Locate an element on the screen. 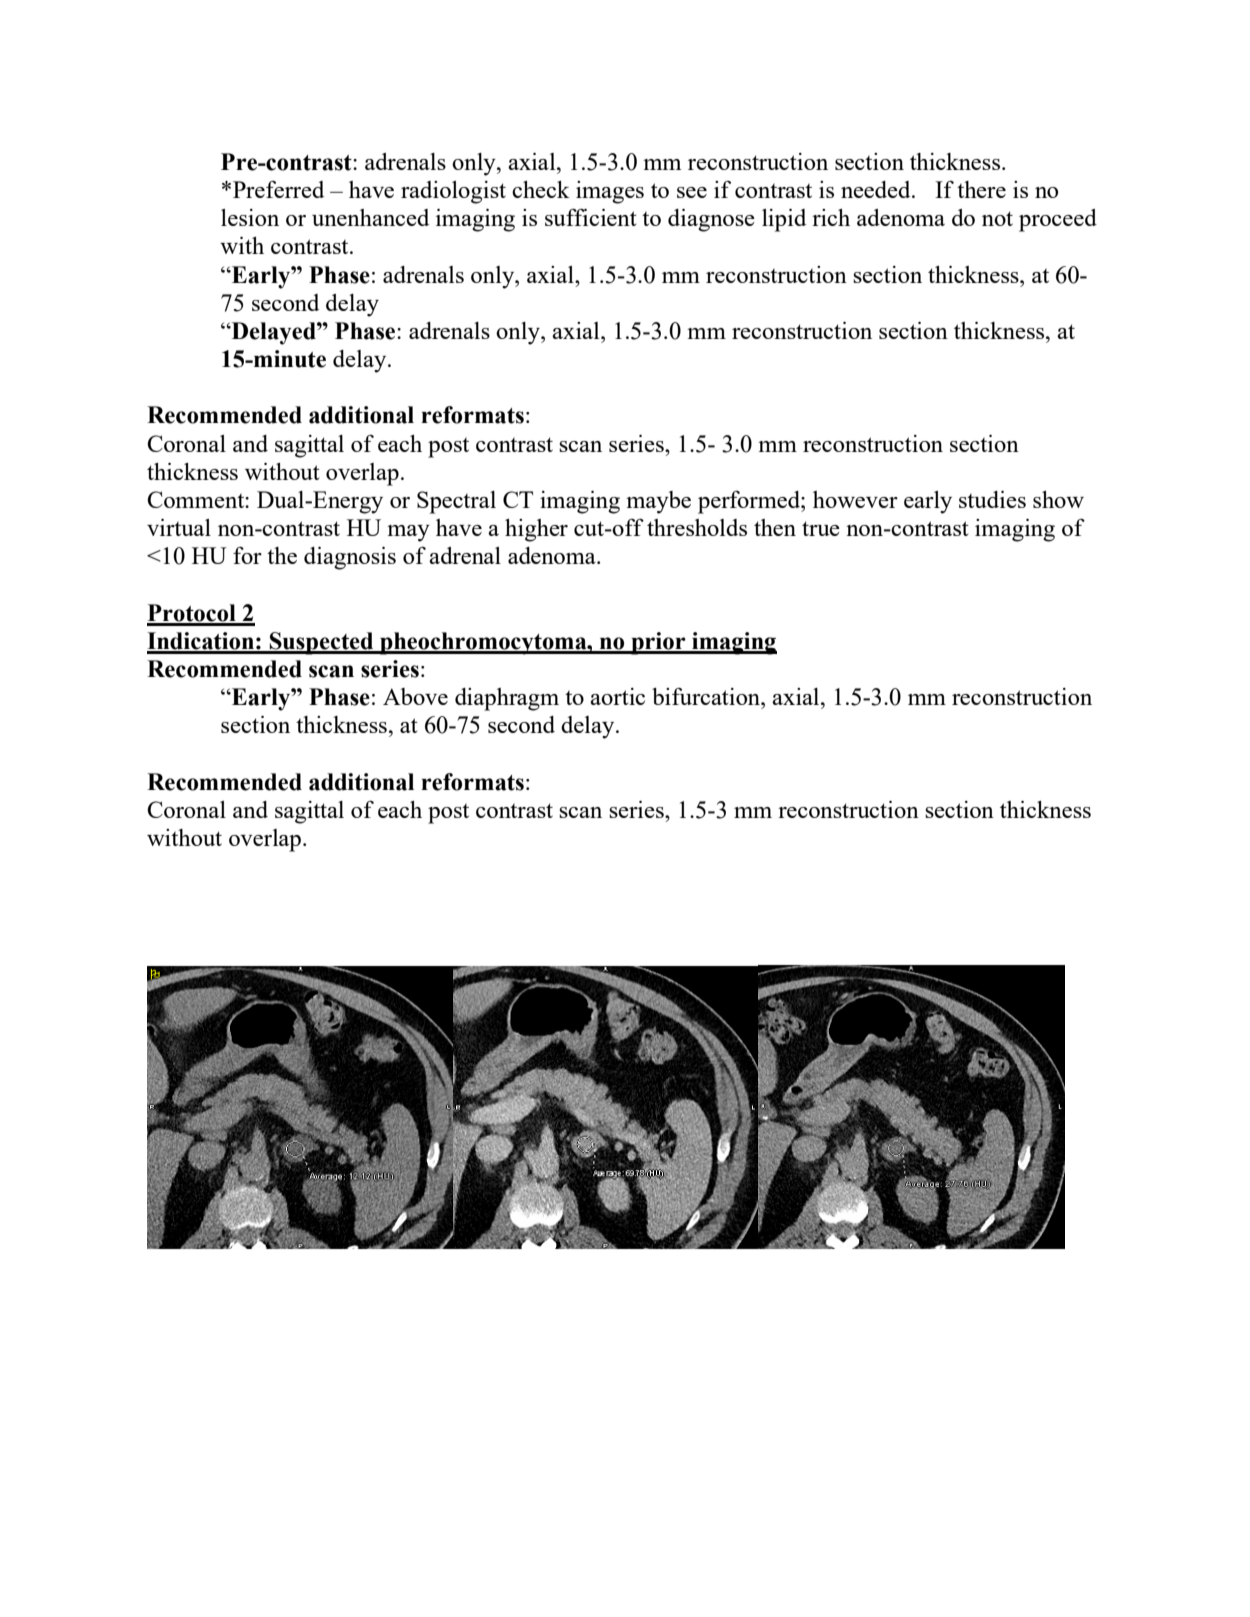 Image resolution: width=1250 pixels, height=1617 pixels. Spectral is located at coordinates (456, 502).
